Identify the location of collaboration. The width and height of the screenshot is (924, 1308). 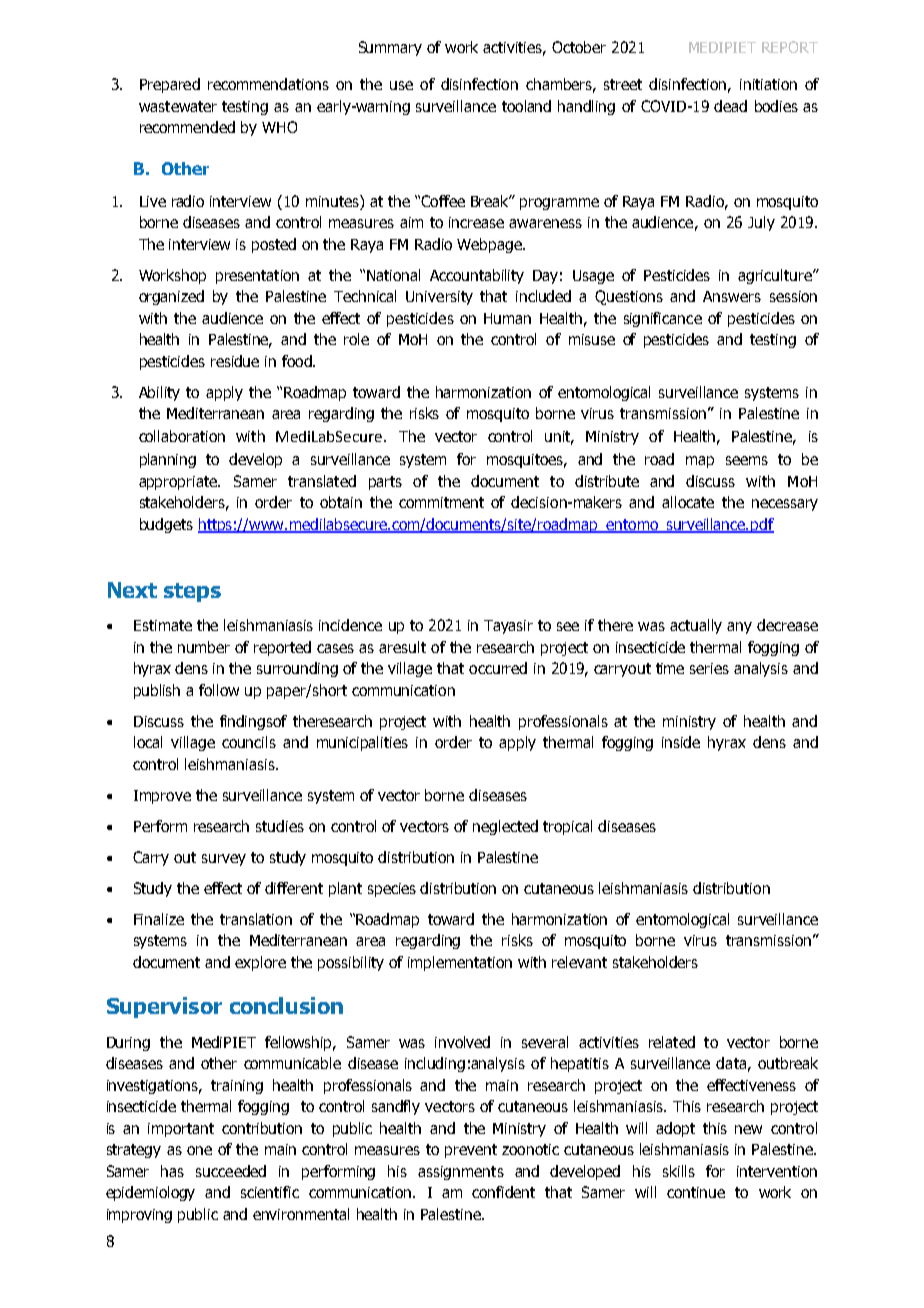
(182, 436).
